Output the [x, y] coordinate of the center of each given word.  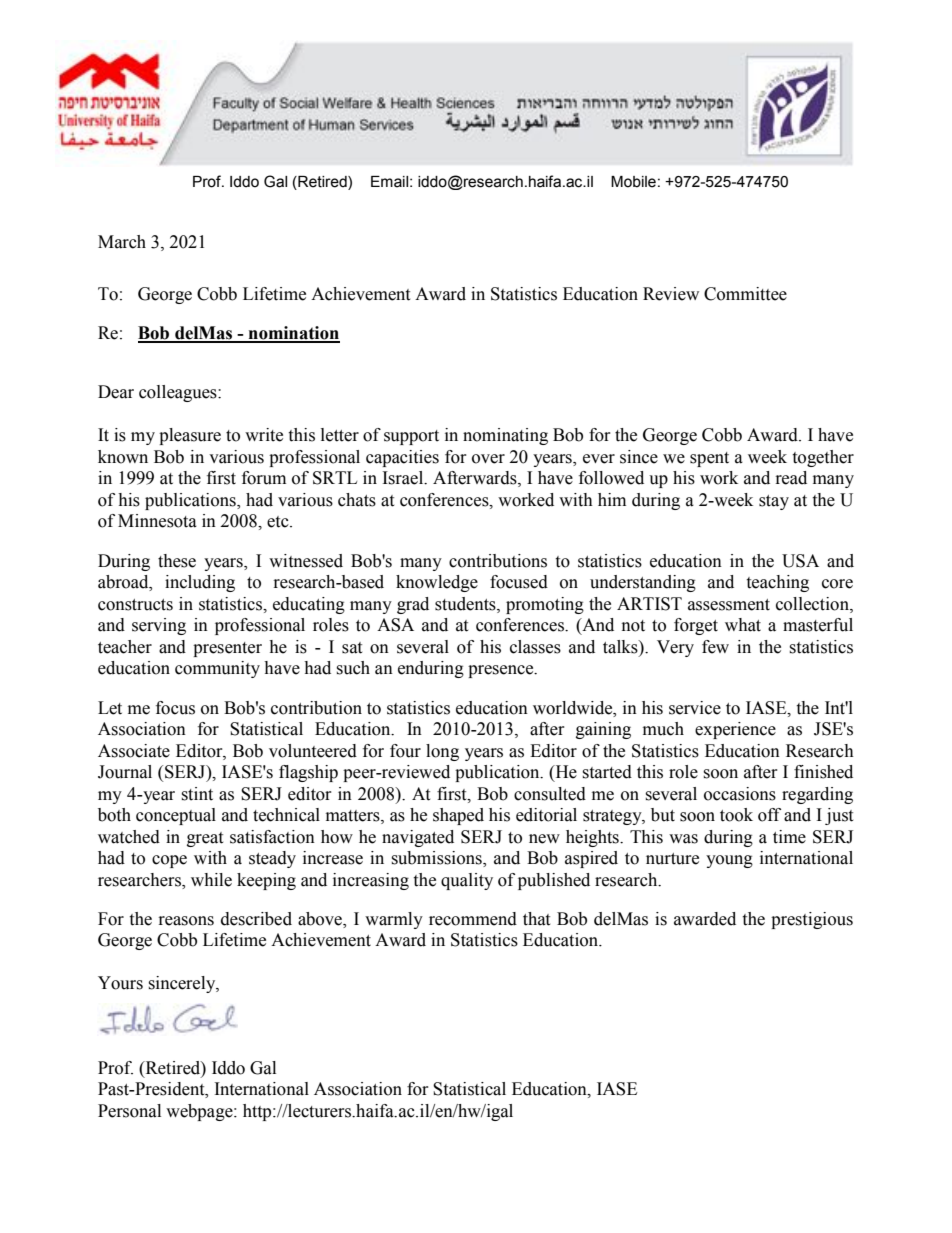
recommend [473, 919]
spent [709, 459]
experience [735, 730]
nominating [505, 436]
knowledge [437, 583]
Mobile [633, 182]
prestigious [812, 920]
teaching [777, 583]
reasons [186, 921]
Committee [745, 294]
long [442, 752]
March [122, 242]
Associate [134, 751]
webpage [200, 1112]
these [177, 561]
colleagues [179, 393]
